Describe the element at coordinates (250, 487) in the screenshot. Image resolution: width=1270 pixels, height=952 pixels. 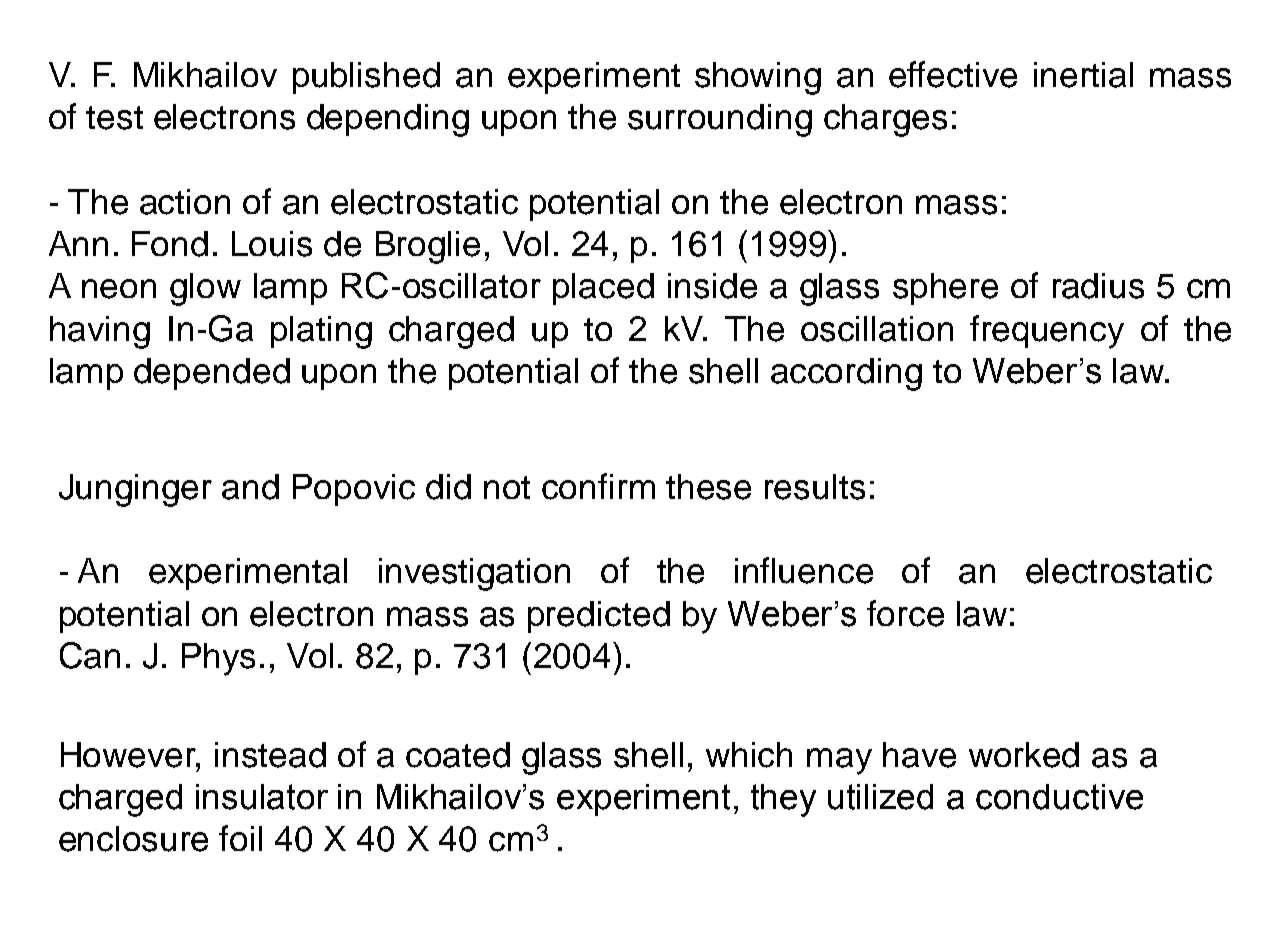
I see `and` at that location.
